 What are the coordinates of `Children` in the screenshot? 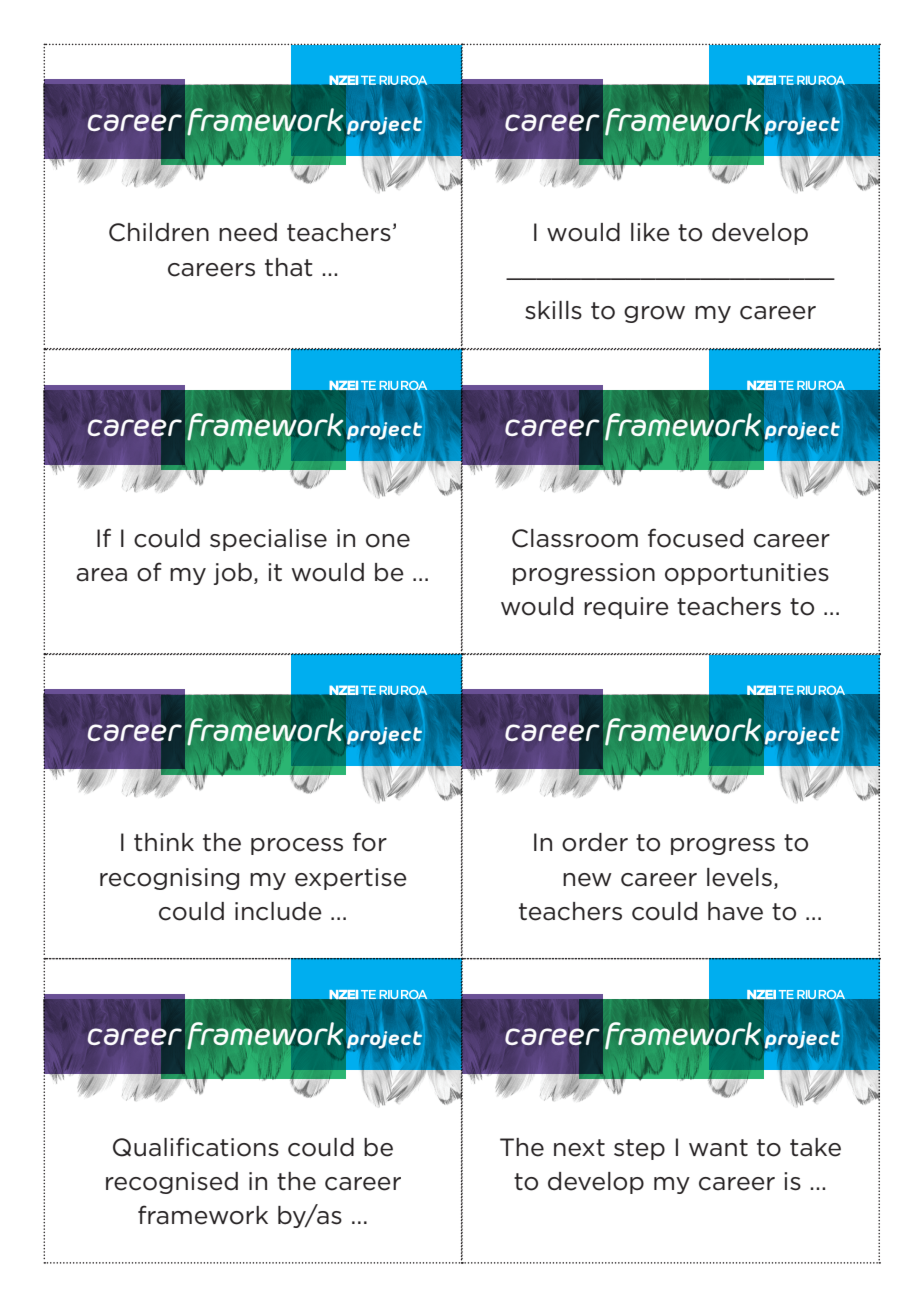 It's located at (159, 232).
